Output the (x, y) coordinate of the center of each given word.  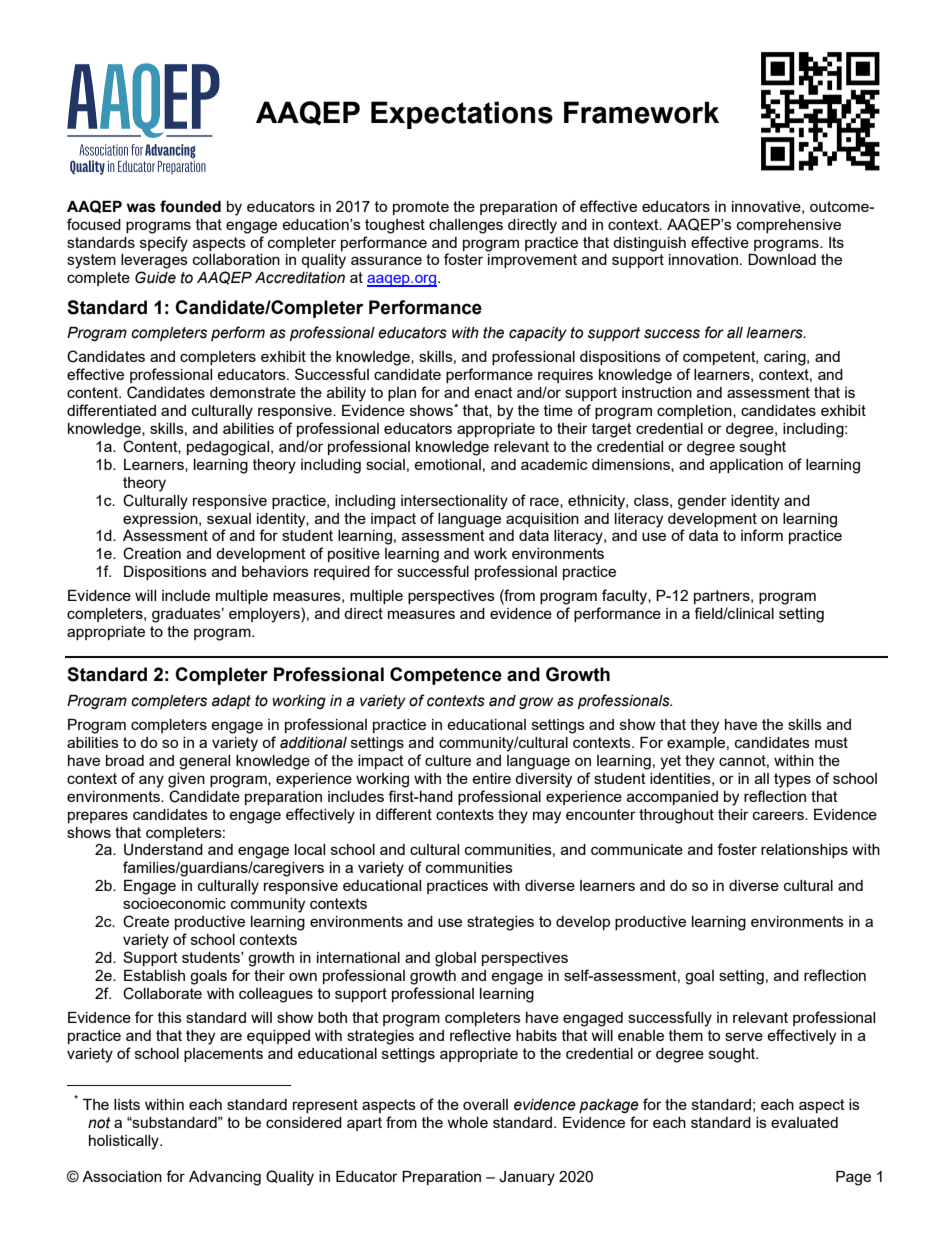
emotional (447, 464)
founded (190, 206)
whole (467, 1122)
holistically (125, 1142)
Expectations (462, 115)
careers (779, 815)
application (746, 466)
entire (491, 778)
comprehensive (789, 226)
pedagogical (229, 448)
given (186, 780)
